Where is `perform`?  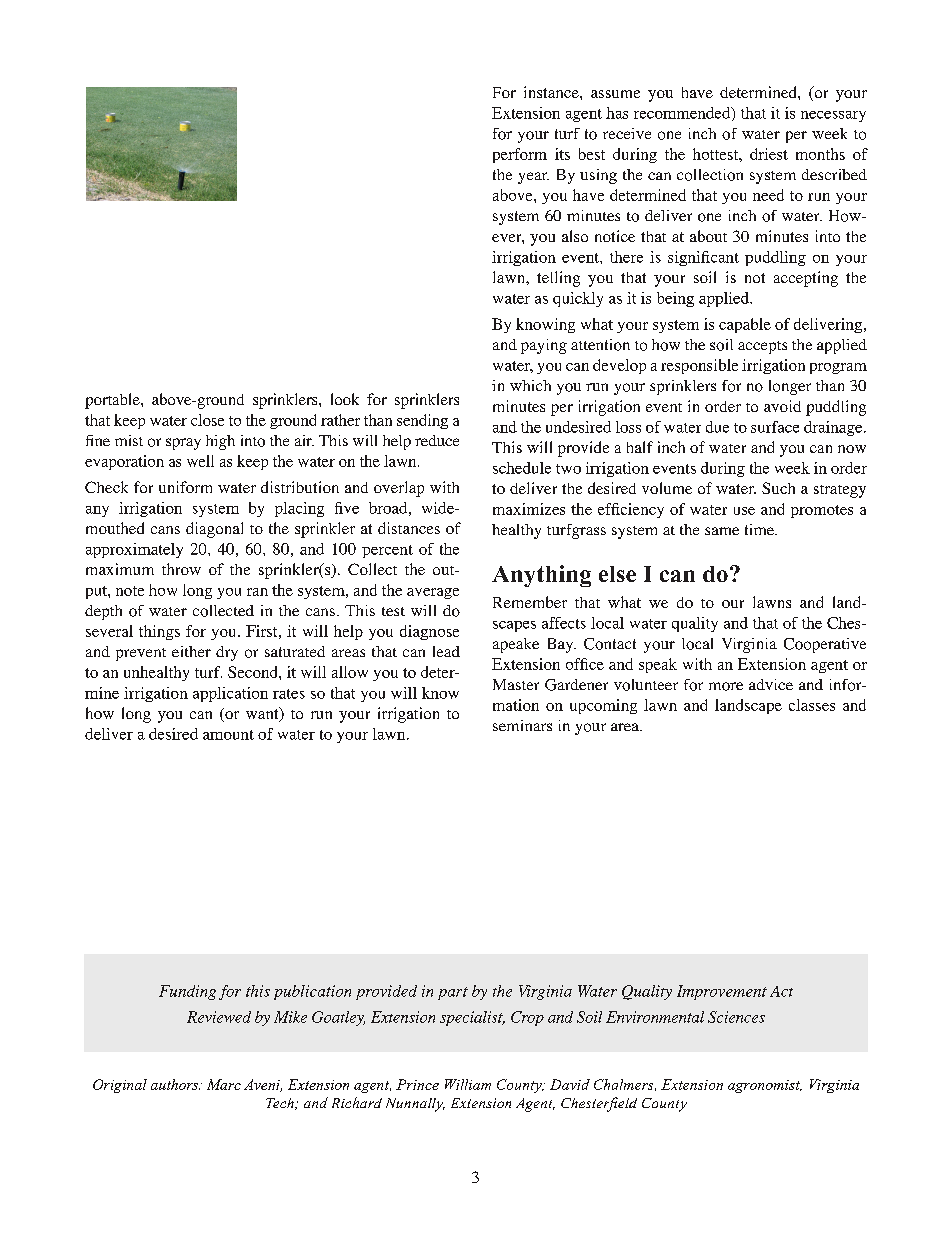 perform is located at coordinates (520, 155).
